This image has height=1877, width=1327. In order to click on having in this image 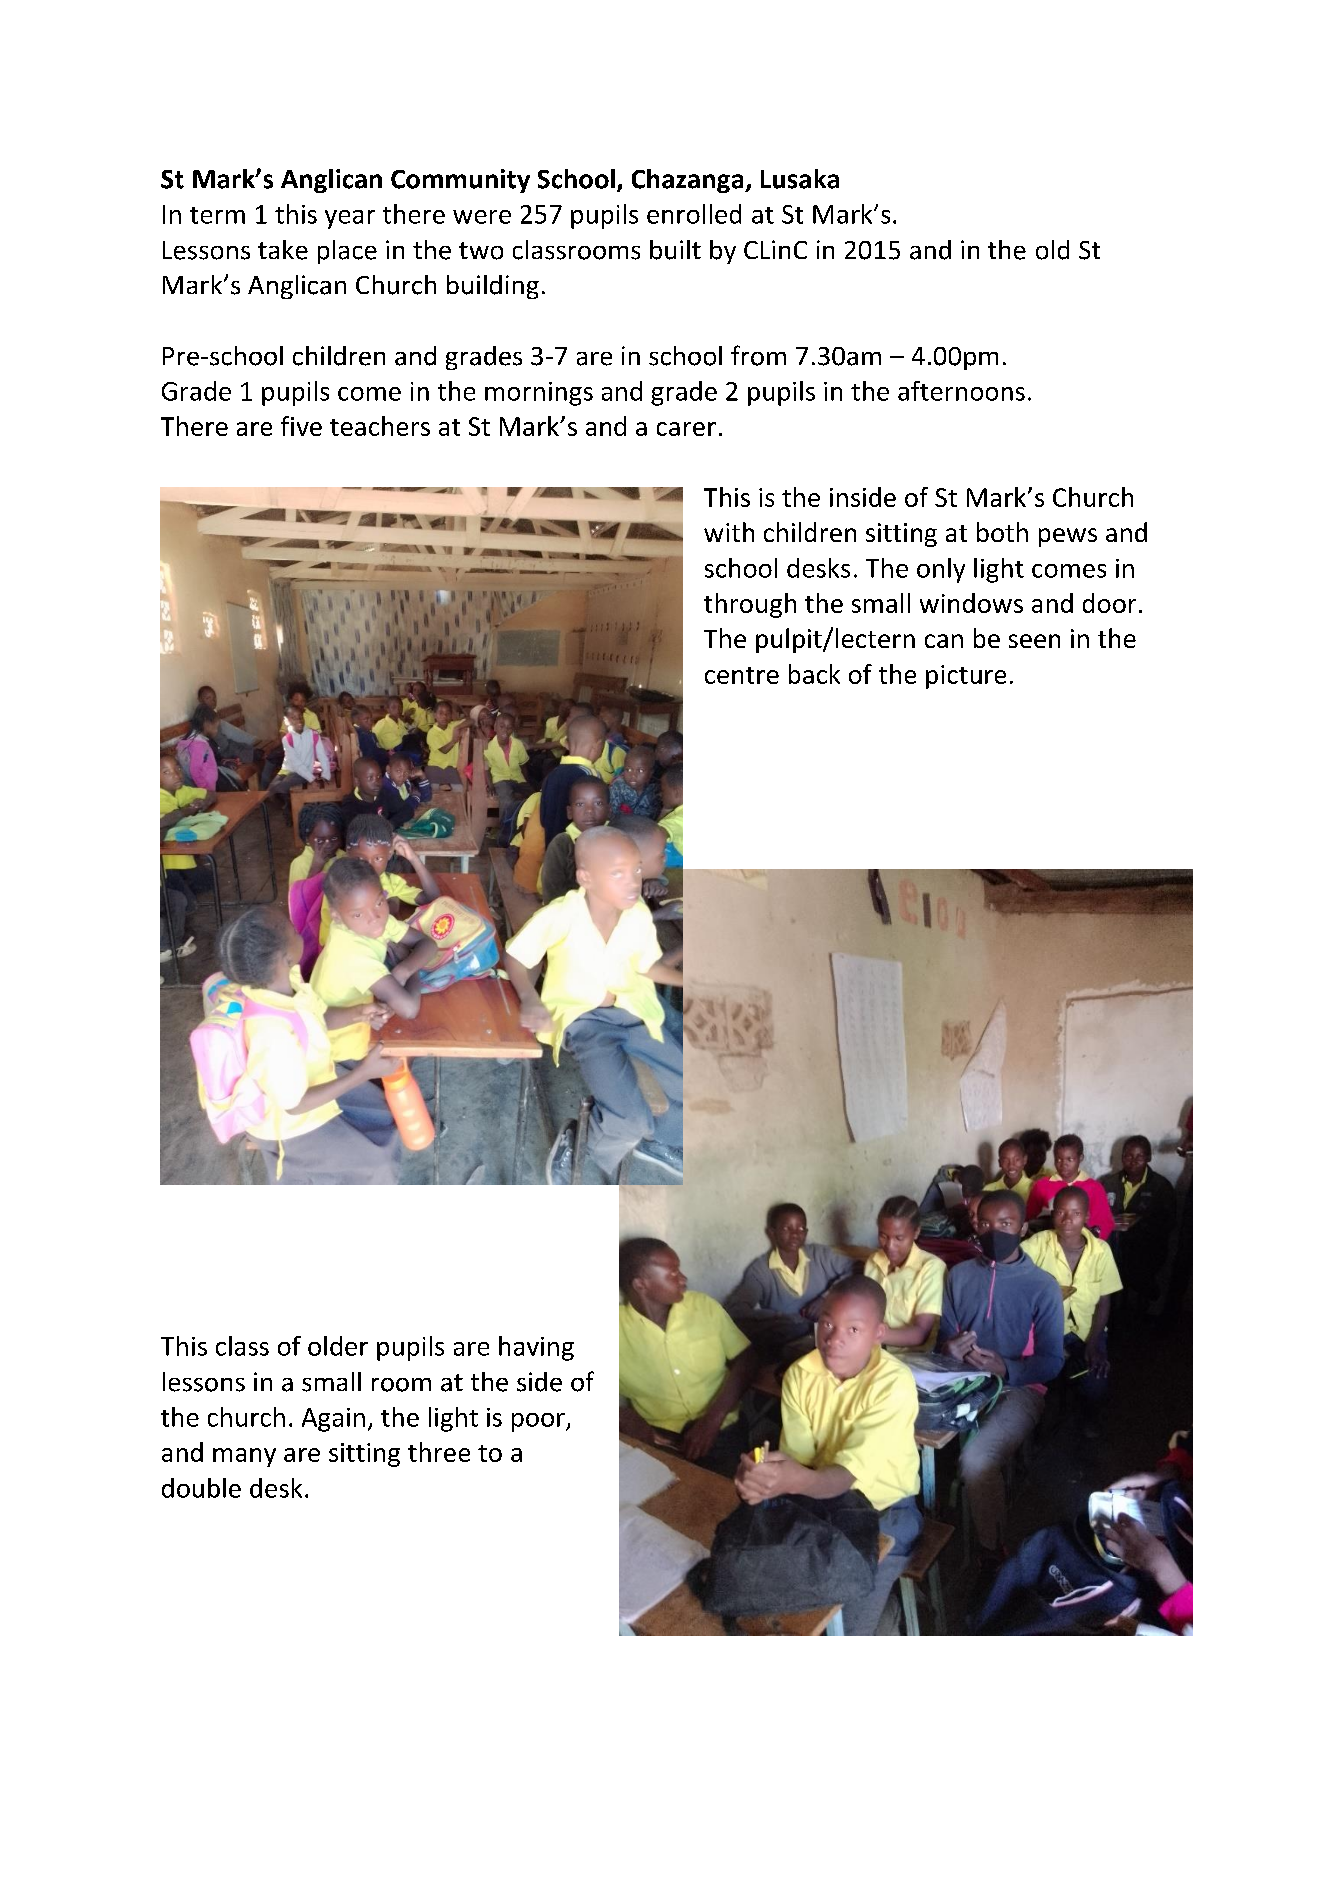, I will do `click(536, 1348)`.
